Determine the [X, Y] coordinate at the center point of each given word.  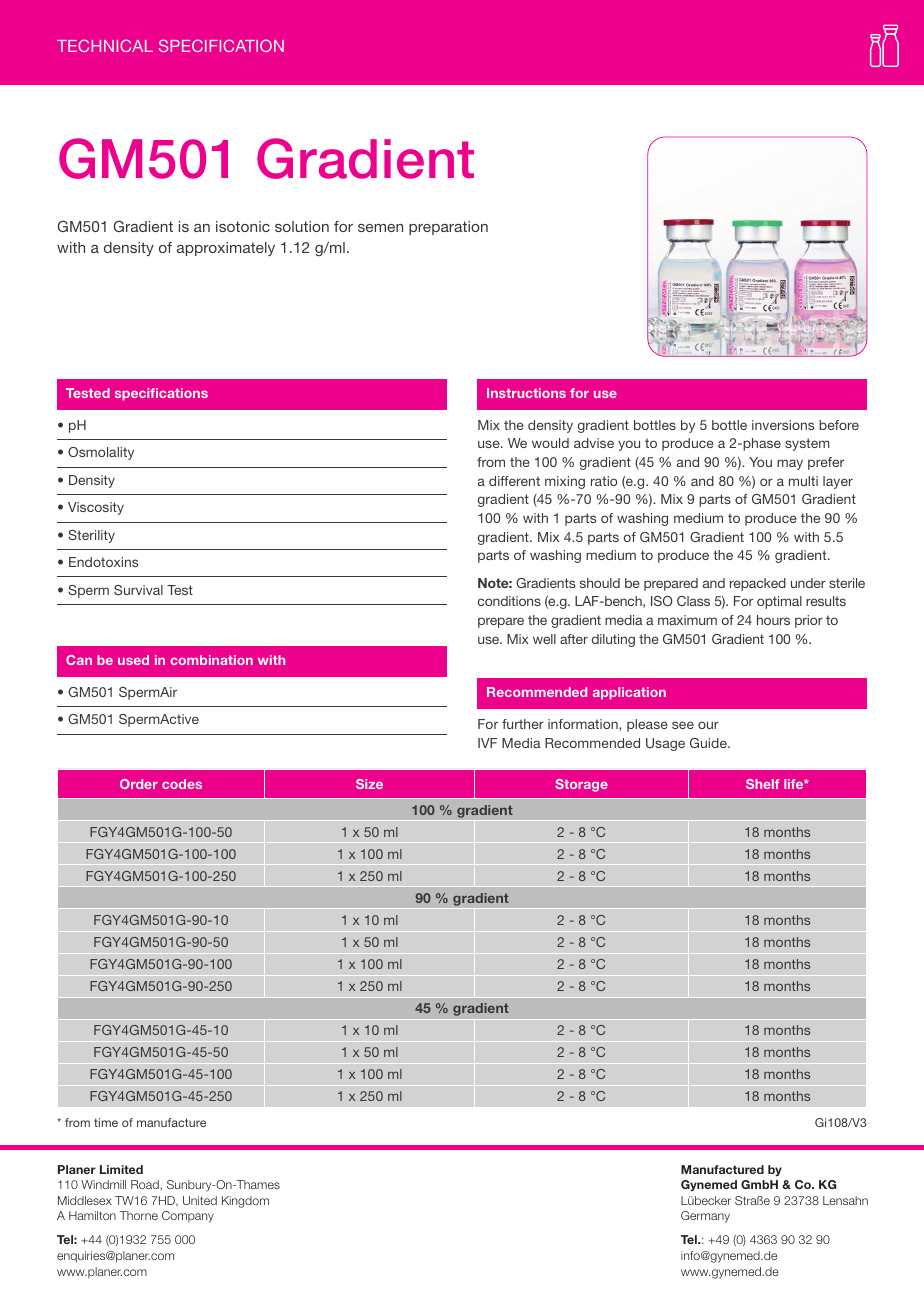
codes [182, 784]
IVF [487, 743]
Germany [705, 1217]
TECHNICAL [105, 45]
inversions [783, 425]
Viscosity [96, 508]
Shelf [762, 784]
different [514, 481]
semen [380, 228]
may [790, 464]
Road [146, 1184]
